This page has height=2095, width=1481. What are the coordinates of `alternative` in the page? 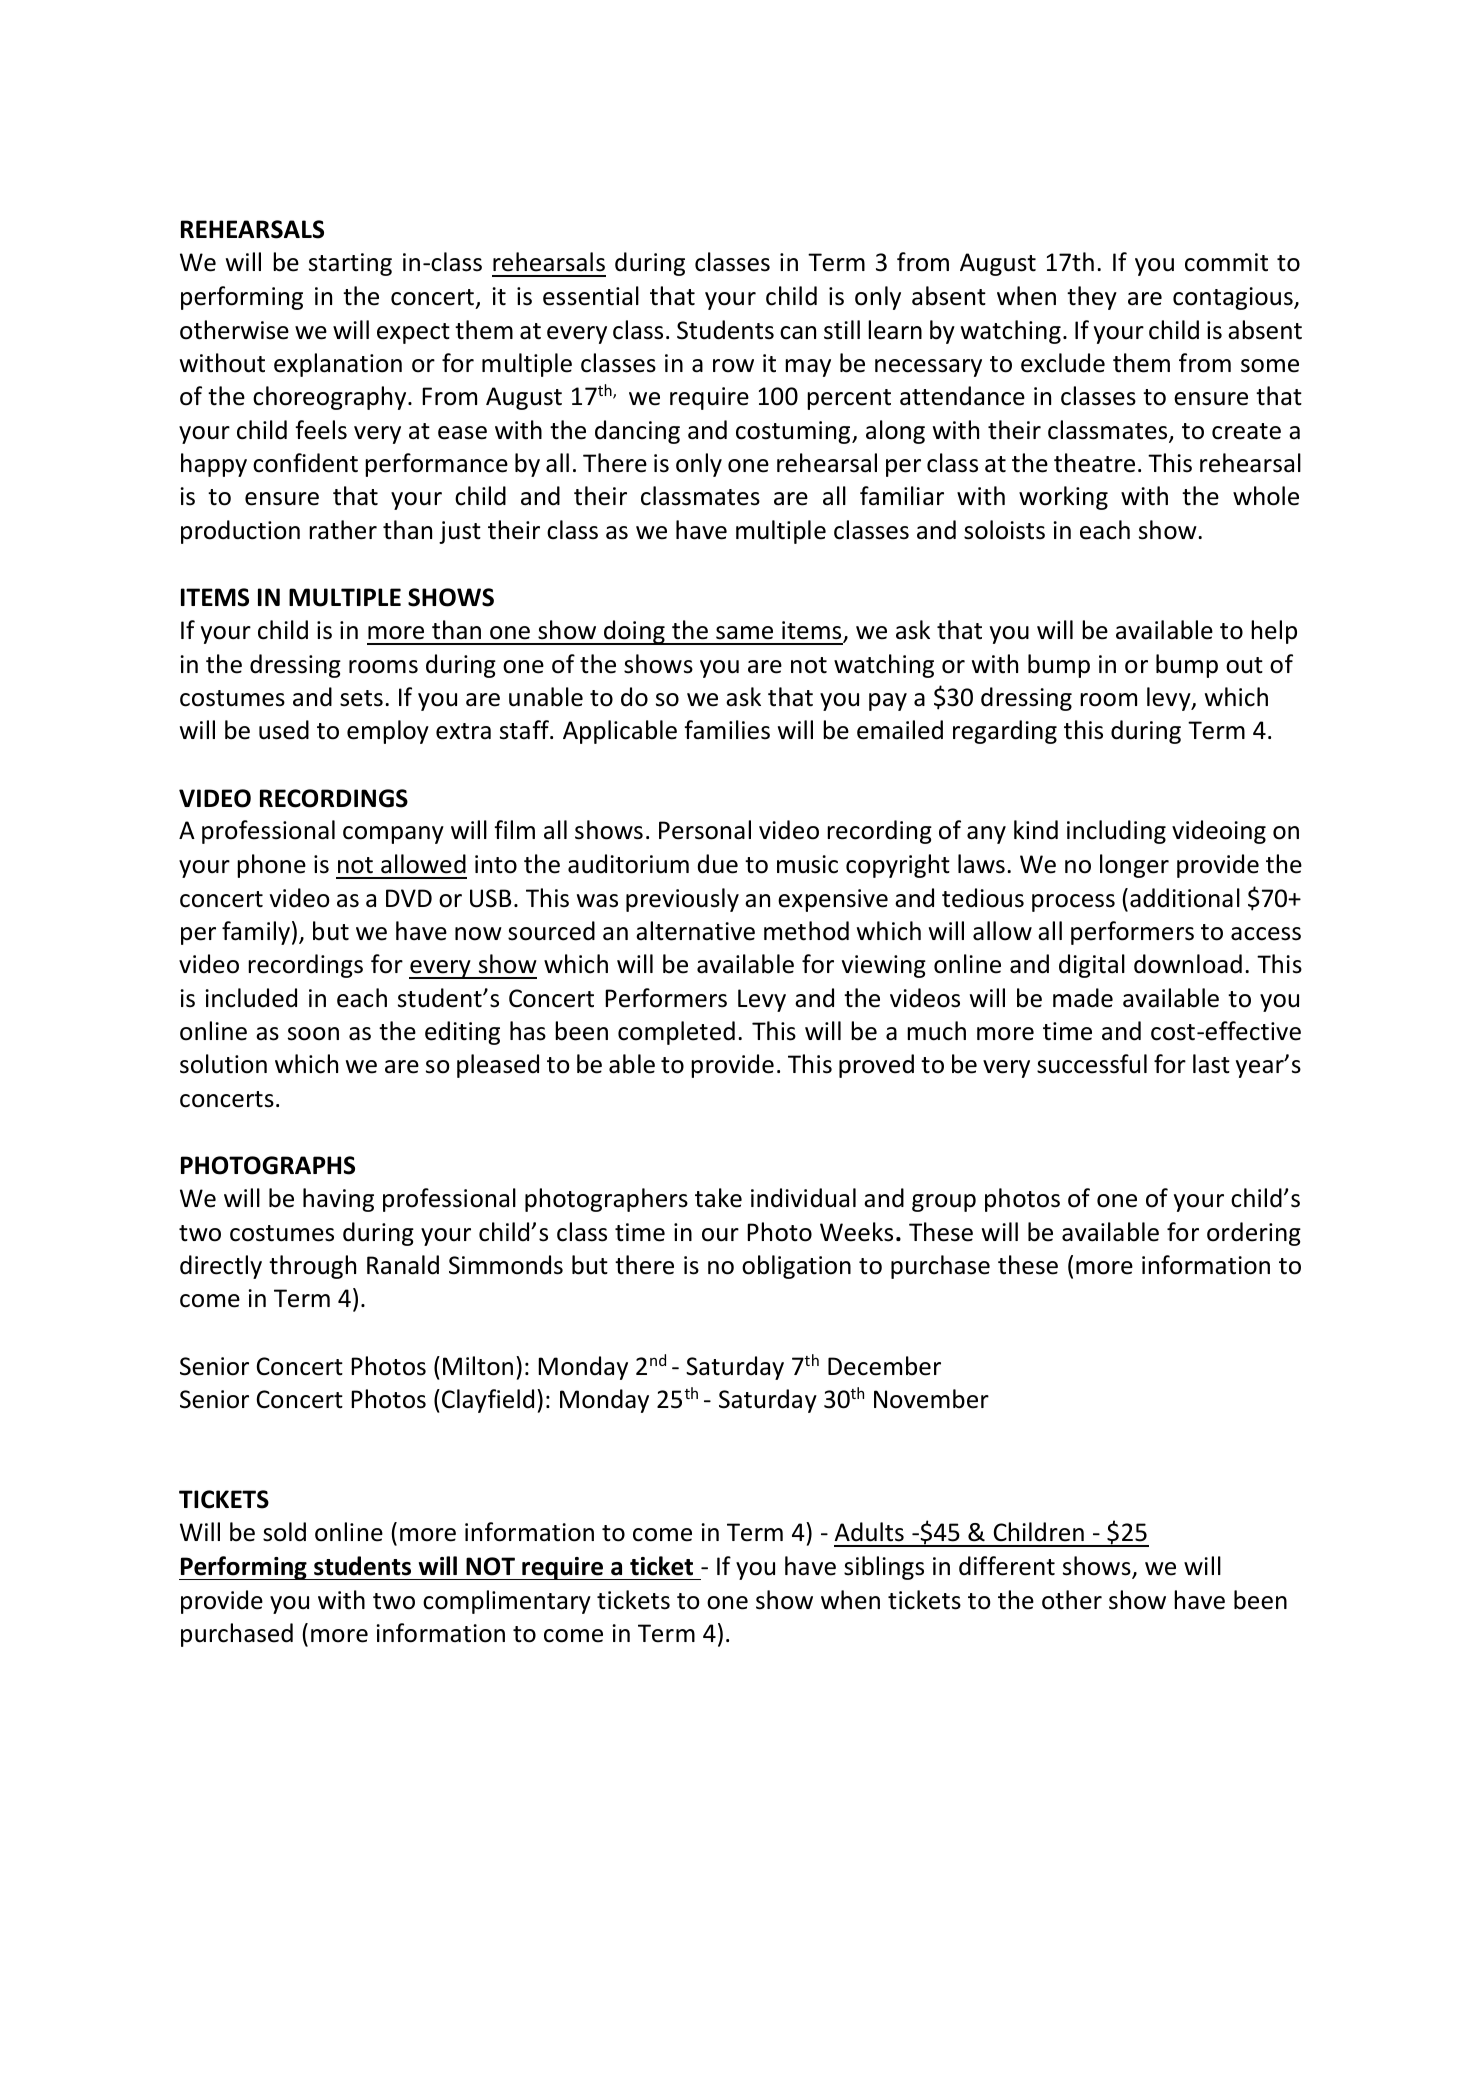 It's located at (695, 931).
